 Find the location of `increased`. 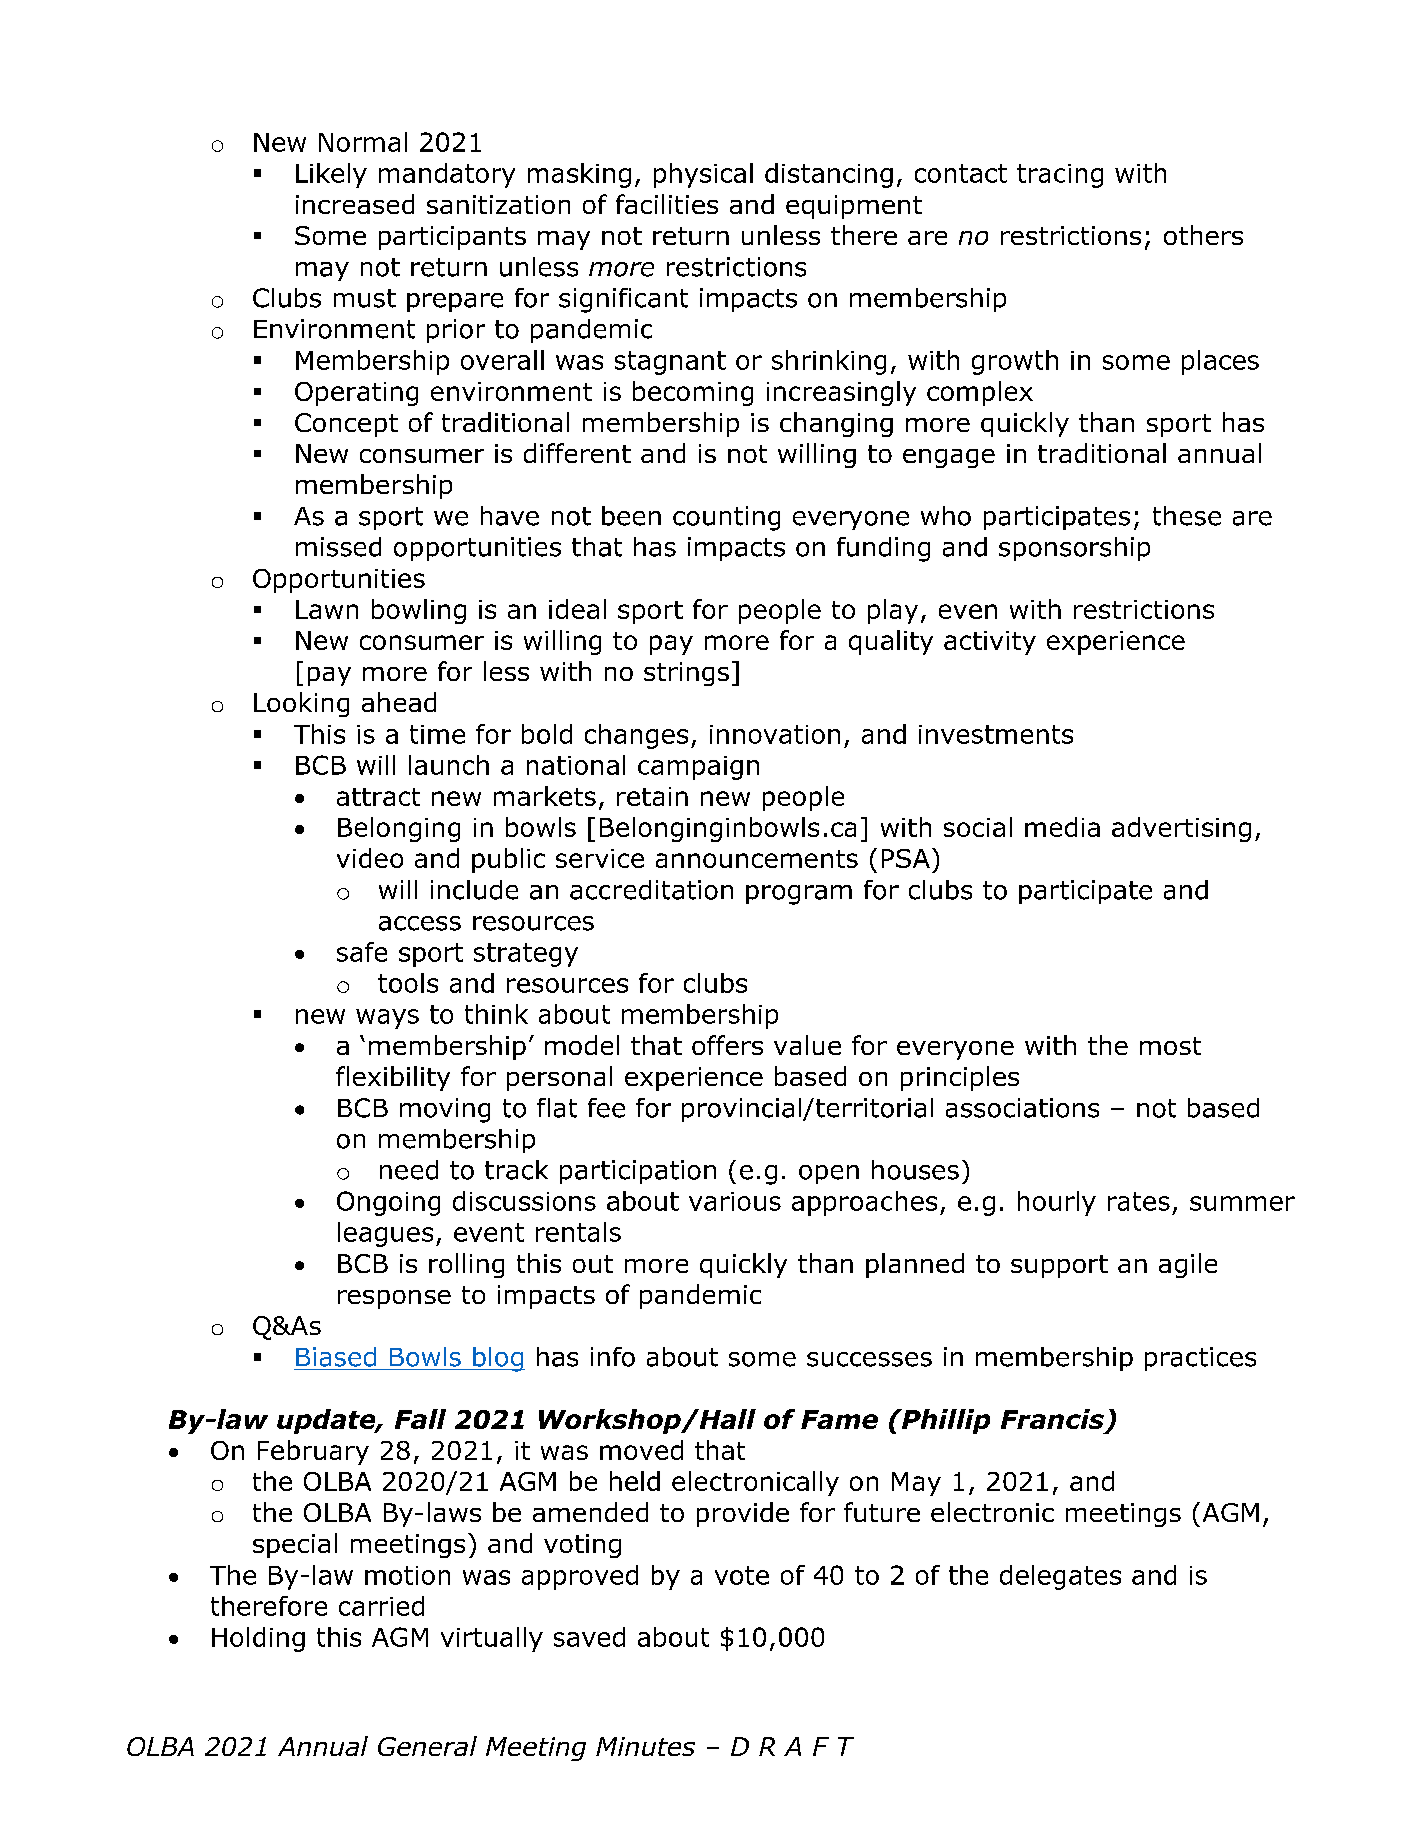

increased is located at coordinates (355, 204).
